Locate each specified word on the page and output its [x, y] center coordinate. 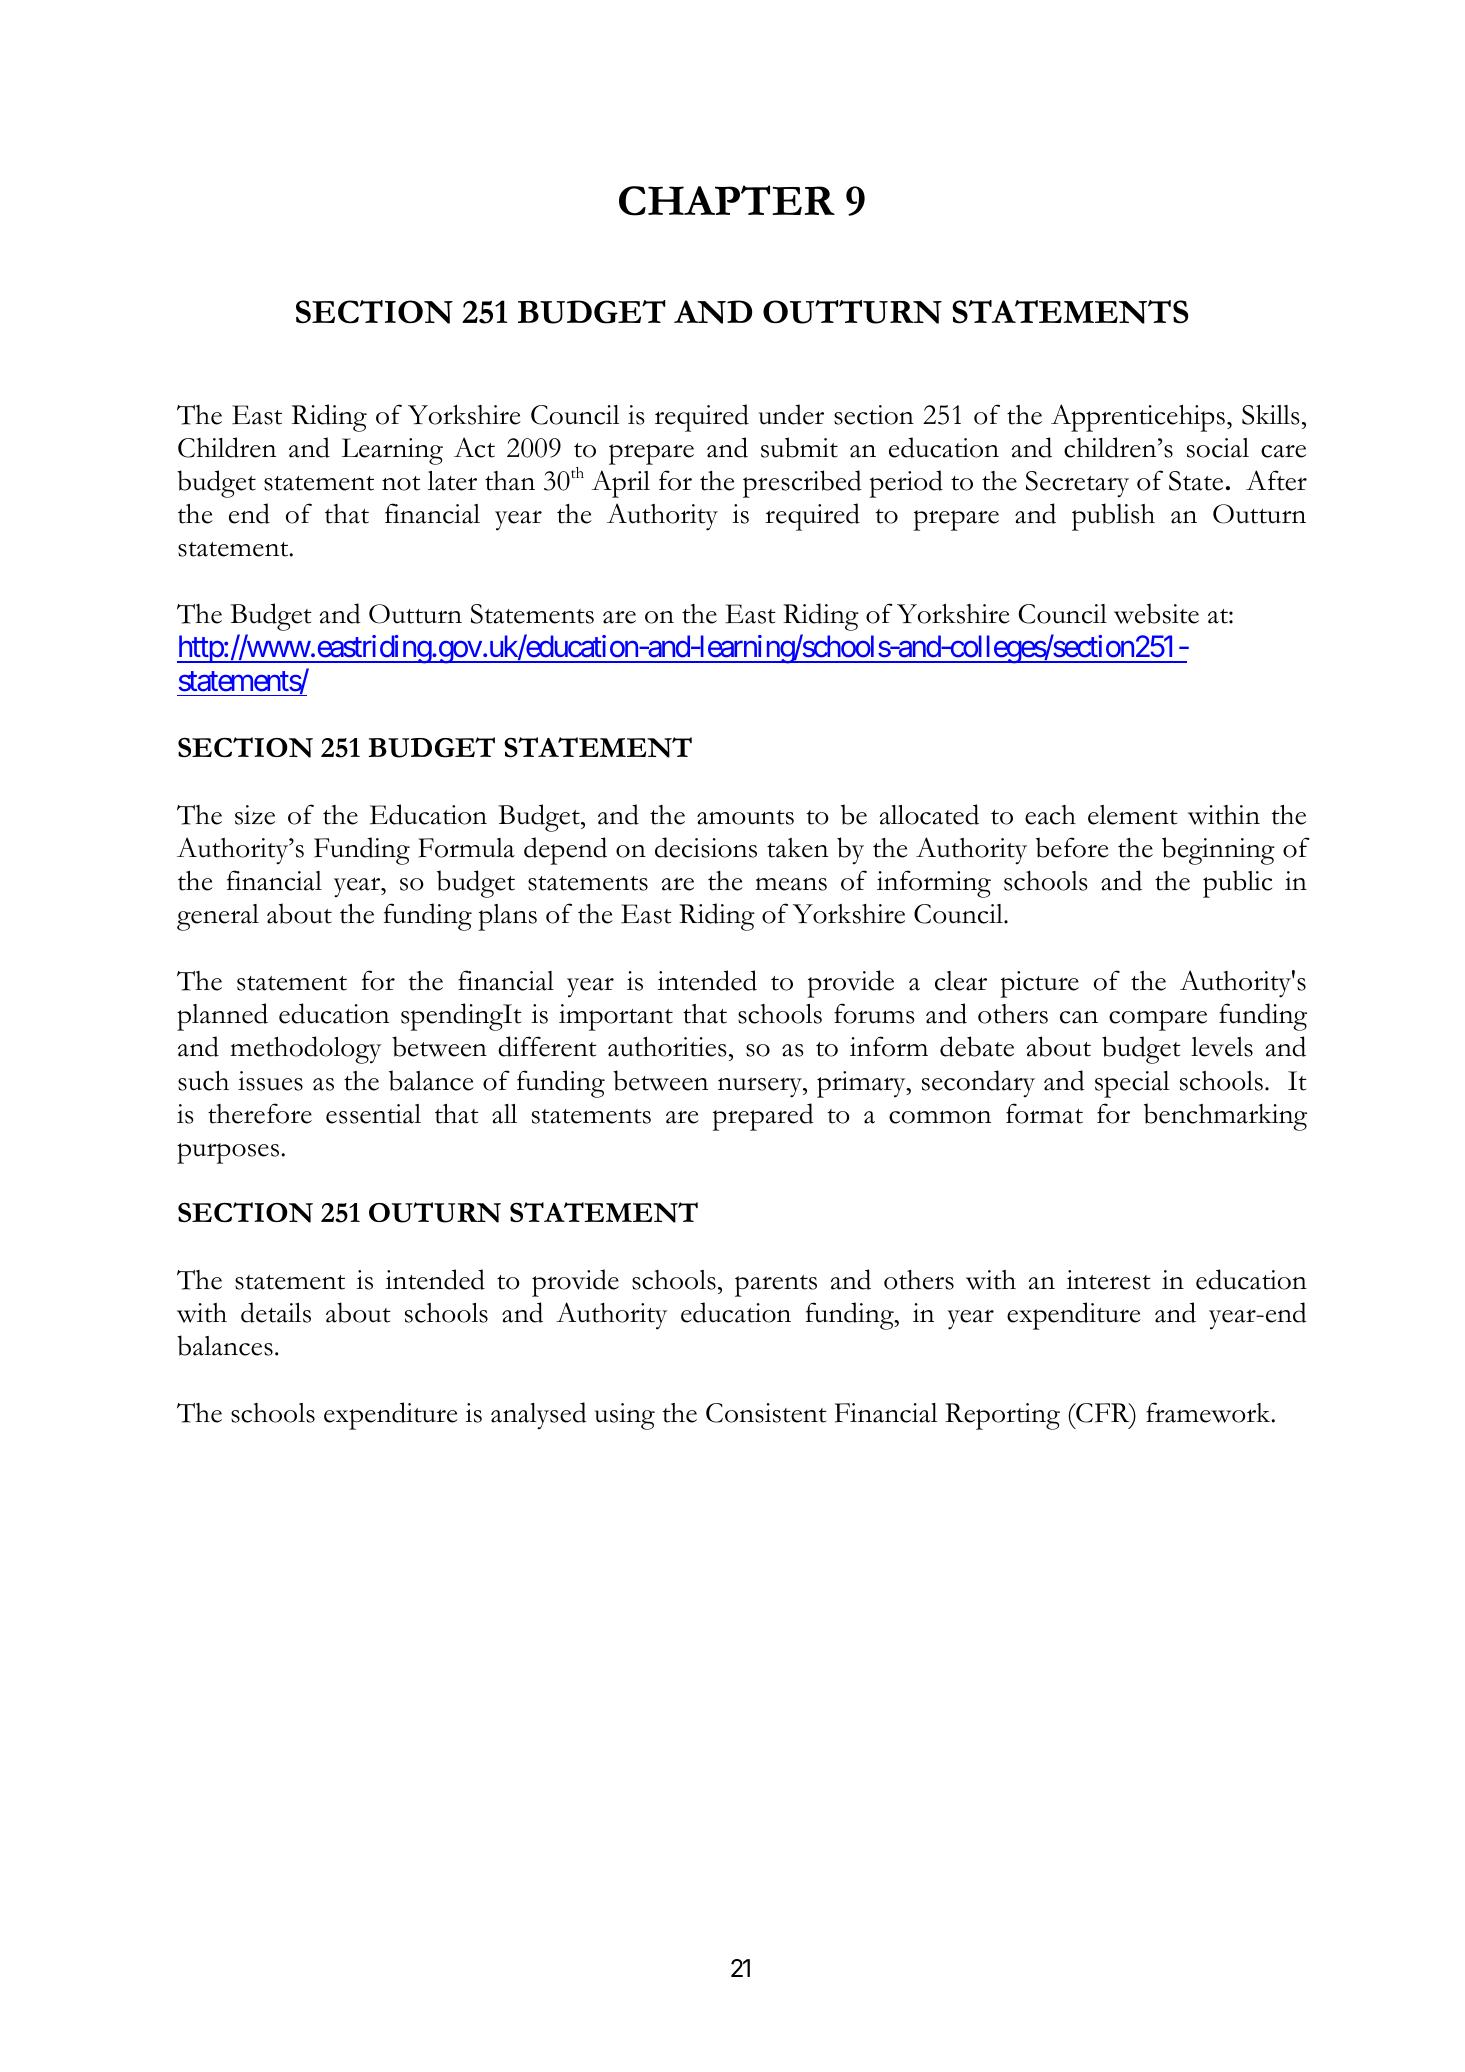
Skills [1270, 414]
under [791, 414]
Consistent [766, 1413]
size [255, 815]
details [276, 1312]
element [1133, 815]
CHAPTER [727, 200]
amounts [745, 817]
